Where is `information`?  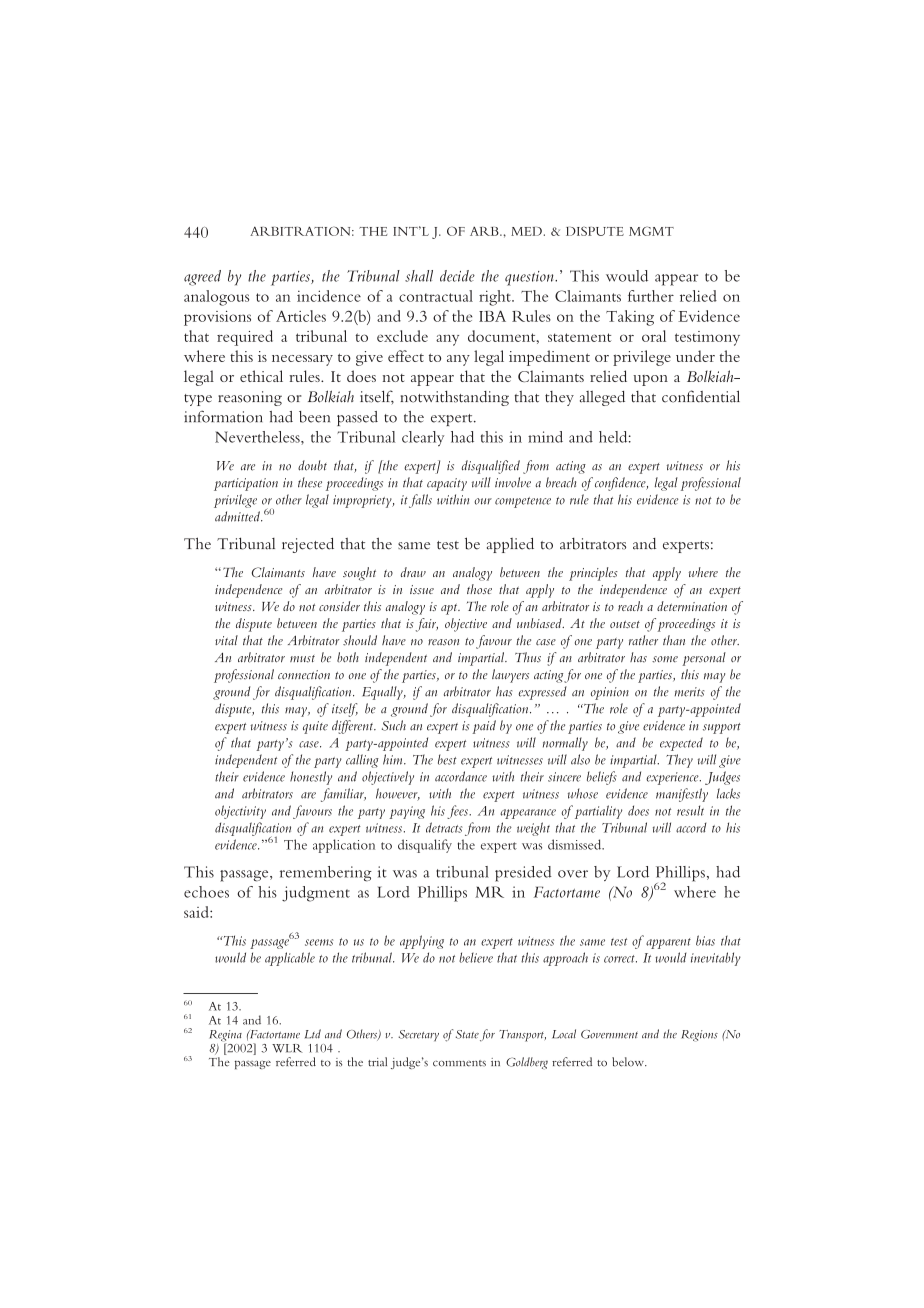
information is located at coordinates (223, 416).
